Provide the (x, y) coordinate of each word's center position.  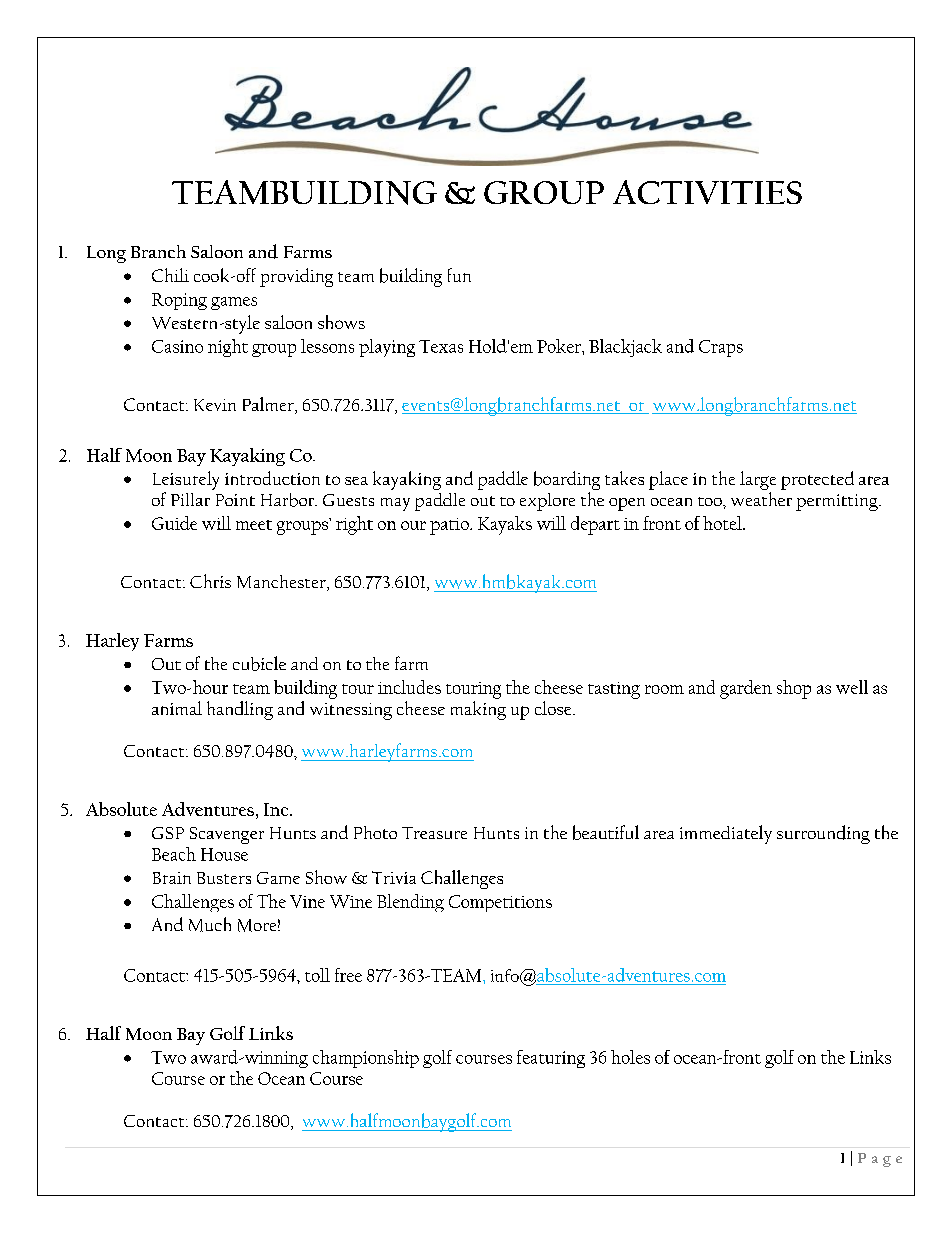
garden (746, 689)
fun (459, 275)
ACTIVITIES (707, 192)
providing (296, 277)
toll (317, 975)
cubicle (259, 663)
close (554, 708)
